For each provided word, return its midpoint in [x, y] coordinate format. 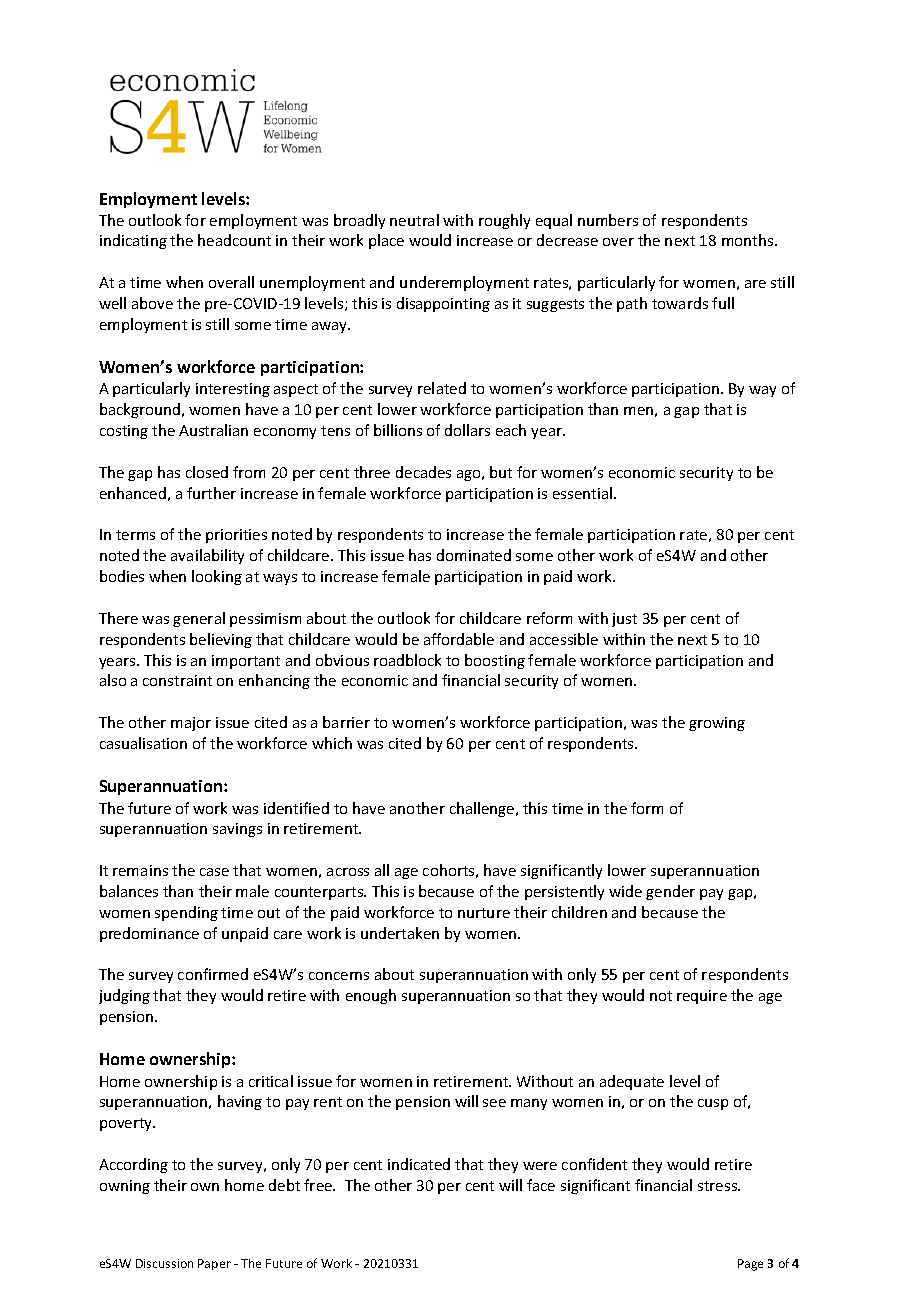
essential [584, 493]
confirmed [213, 974]
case [214, 872]
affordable [459, 639]
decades [423, 472]
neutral [414, 220]
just [624, 620]
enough [371, 996]
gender [670, 892]
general [199, 619]
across [348, 872]
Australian [213, 430]
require [702, 997]
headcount [234, 240]
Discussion [164, 1263]
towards [680, 303]
